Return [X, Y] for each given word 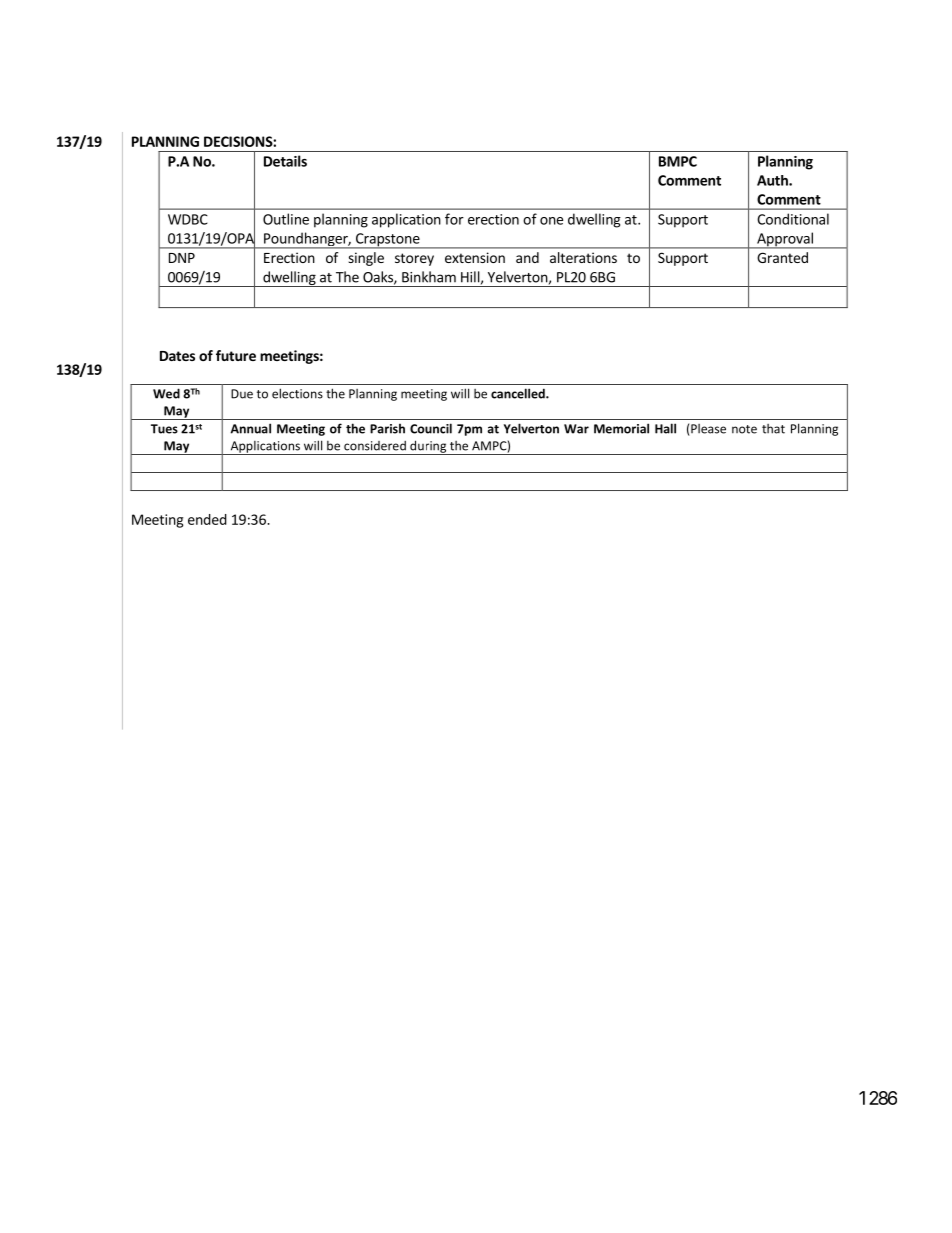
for [454, 219]
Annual [251, 428]
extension [475, 257]
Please [707, 430]
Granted [782, 257]
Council [431, 428]
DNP [182, 258]
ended [207, 519]
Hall [665, 428]
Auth [773, 180]
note [744, 429]
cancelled [519, 393]
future [236, 355]
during [428, 447]
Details [285, 161]
